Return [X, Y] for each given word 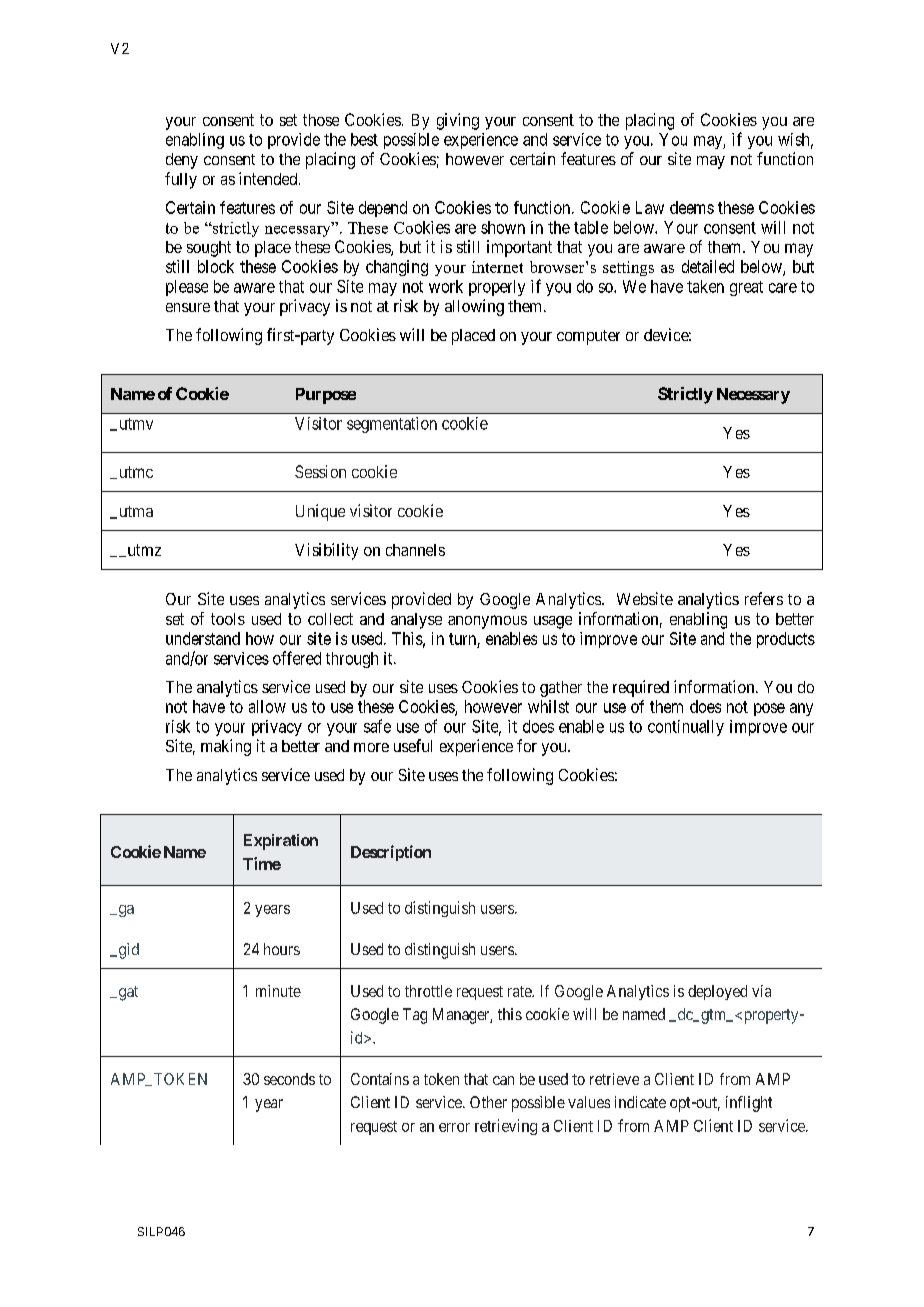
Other [488, 1102]
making [226, 747]
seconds [289, 1079]
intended [269, 178]
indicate [640, 1102]
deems [692, 207]
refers [764, 598]
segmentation [392, 425]
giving [458, 121]
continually [686, 728]
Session [320, 471]
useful [413, 745]
